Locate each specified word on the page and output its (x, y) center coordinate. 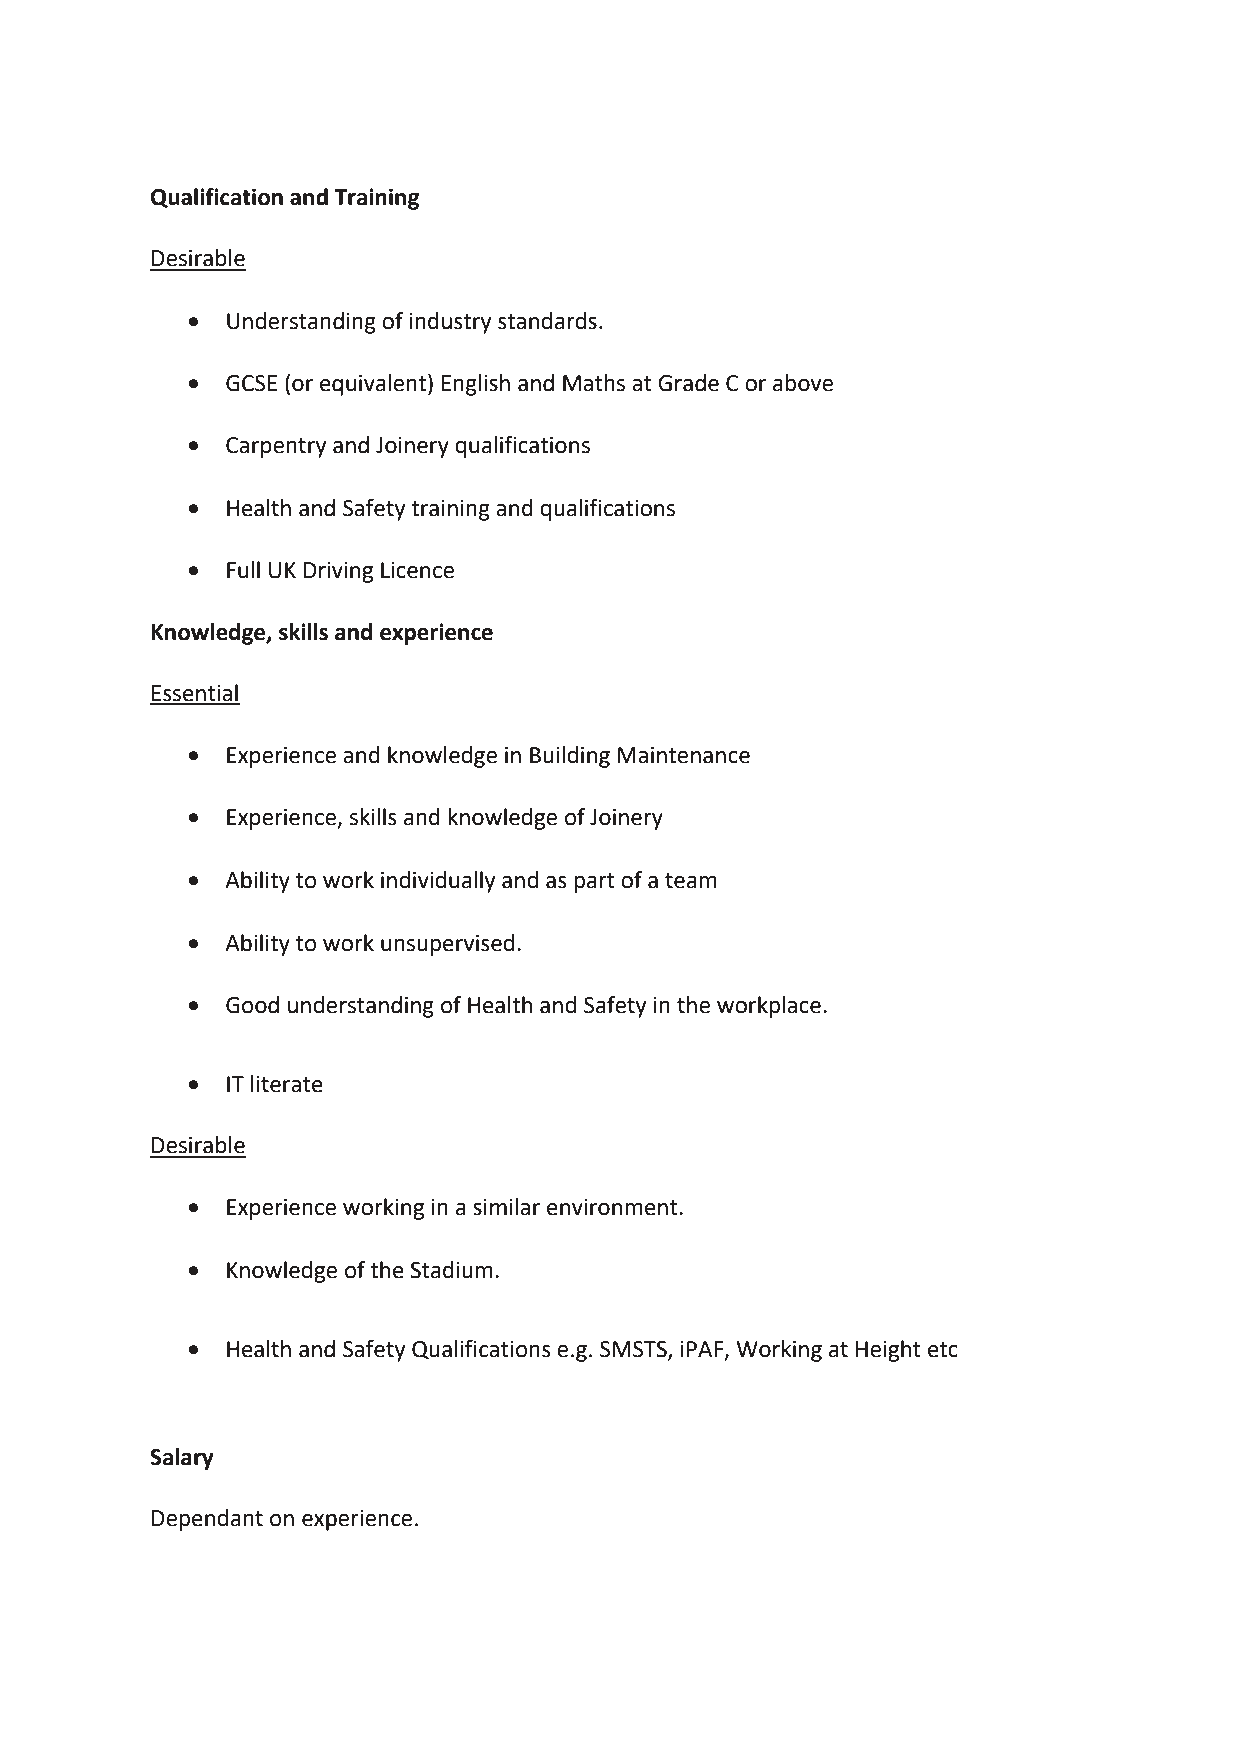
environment (613, 1207)
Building (570, 757)
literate (287, 1084)
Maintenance (684, 755)
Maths (594, 383)
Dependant (207, 1520)
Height (888, 1351)
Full (243, 570)
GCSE (251, 383)
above (803, 383)
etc (943, 1350)
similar (506, 1207)
